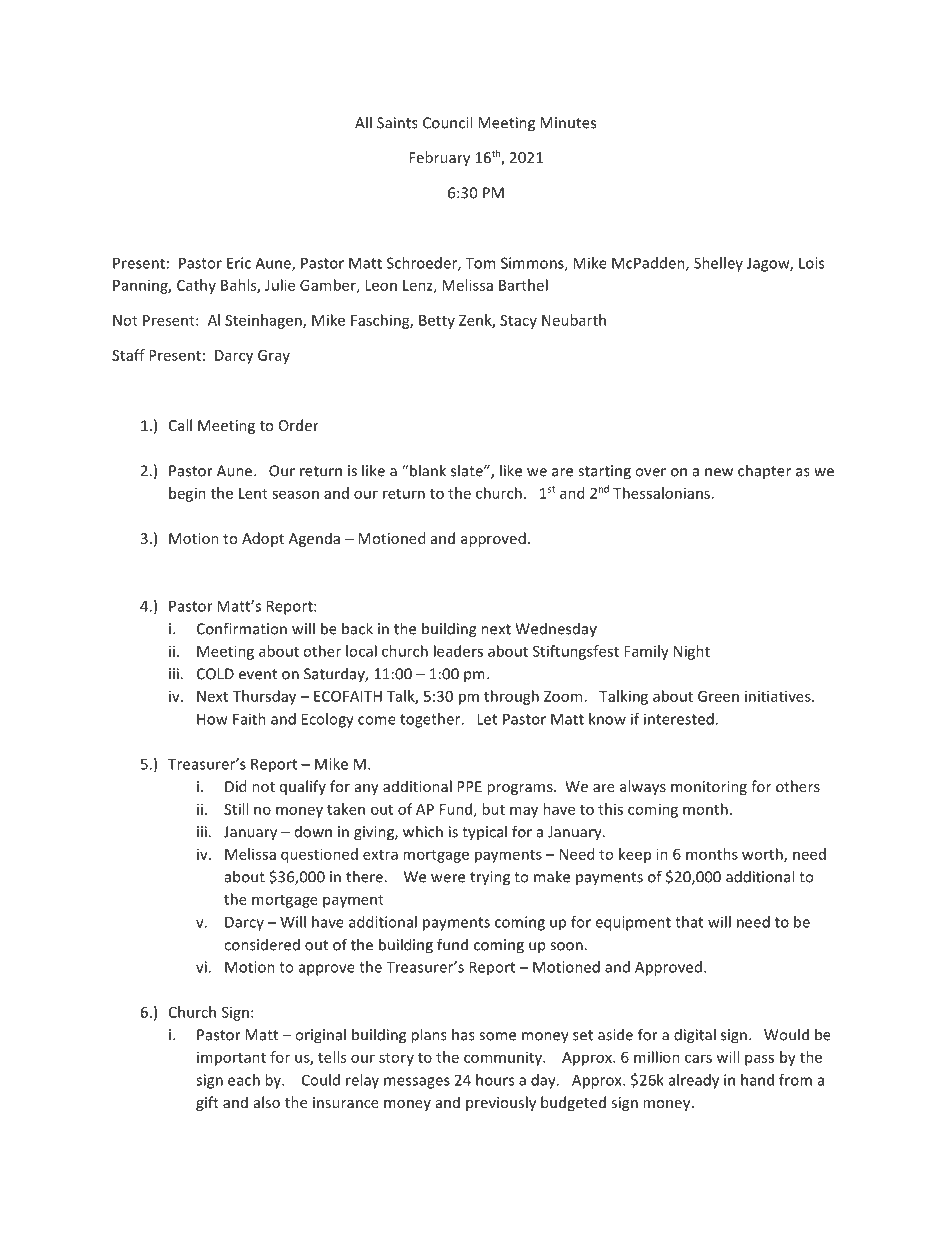 This document has width=952, height=1233. Describe the element at coordinates (718, 264) in the document. I see `Shelley` at that location.
